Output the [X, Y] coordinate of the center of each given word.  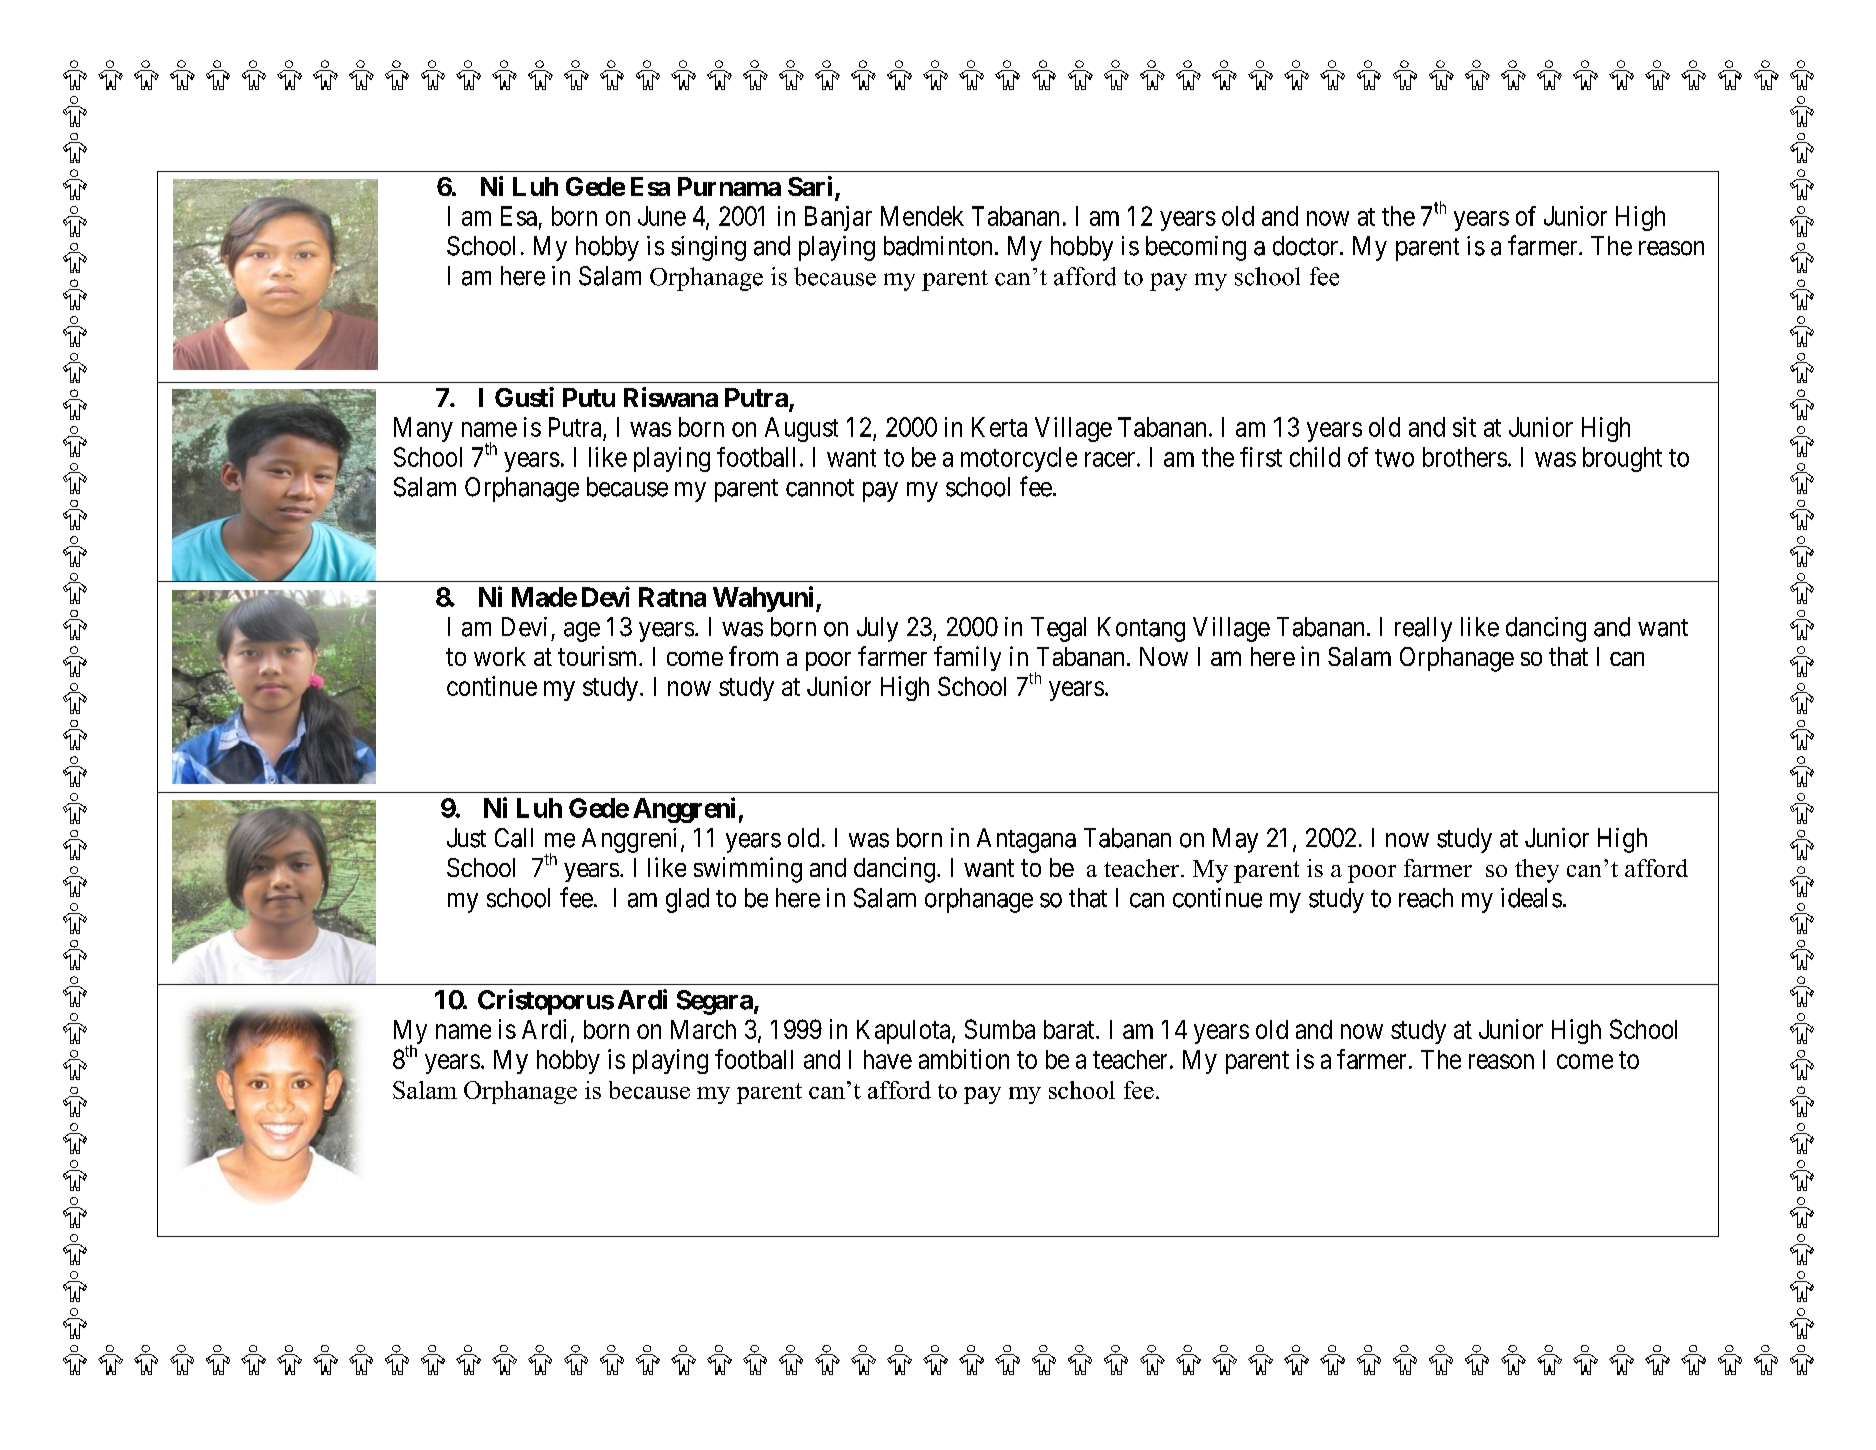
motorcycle [1019, 459]
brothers [1465, 457]
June [662, 216]
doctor [1307, 246]
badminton [938, 246]
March [703, 1029]
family [967, 658]
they [1537, 871]
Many [423, 429]
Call [514, 838]
